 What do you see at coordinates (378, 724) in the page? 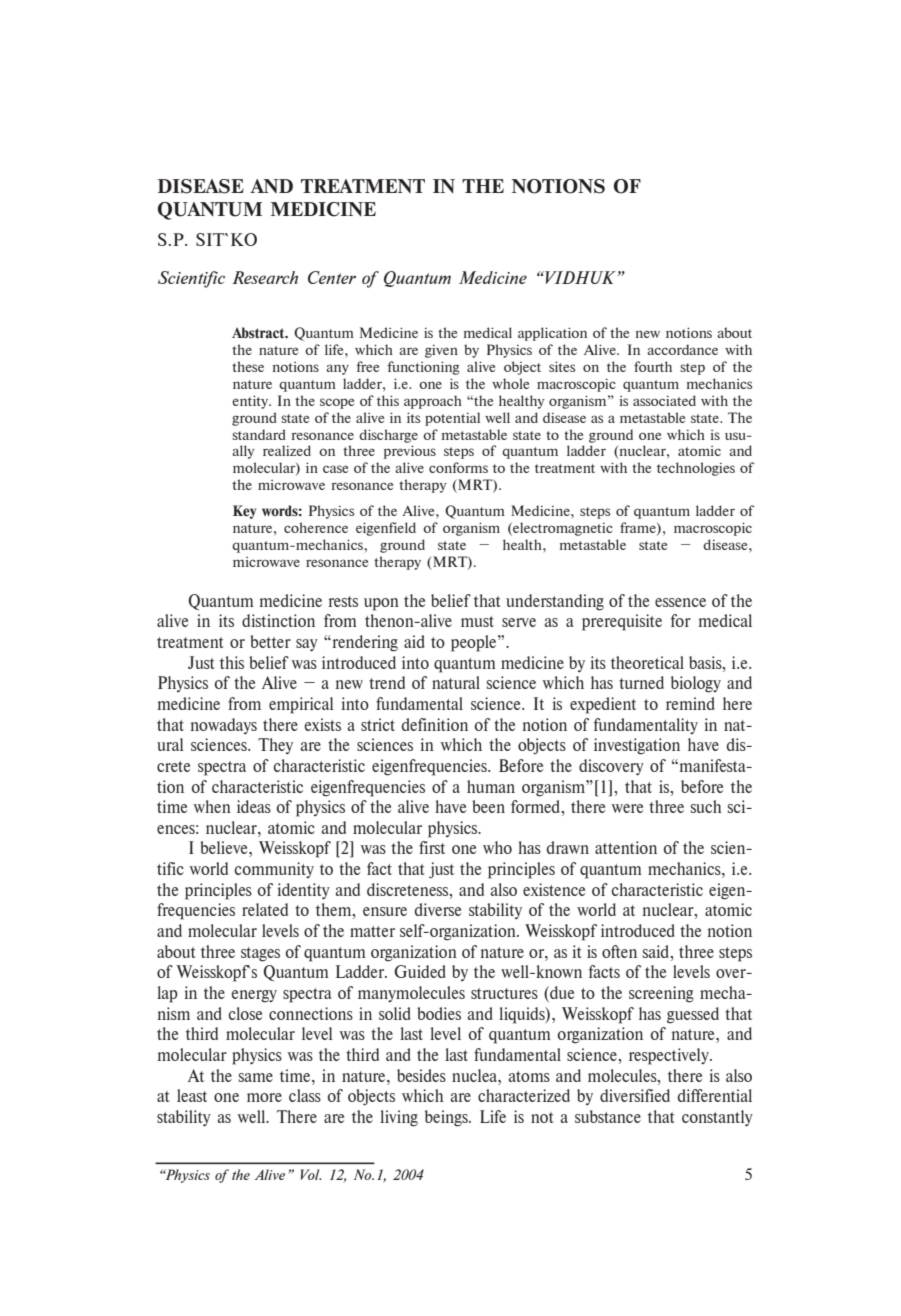
I see `strict` at bounding box center [378, 724].
